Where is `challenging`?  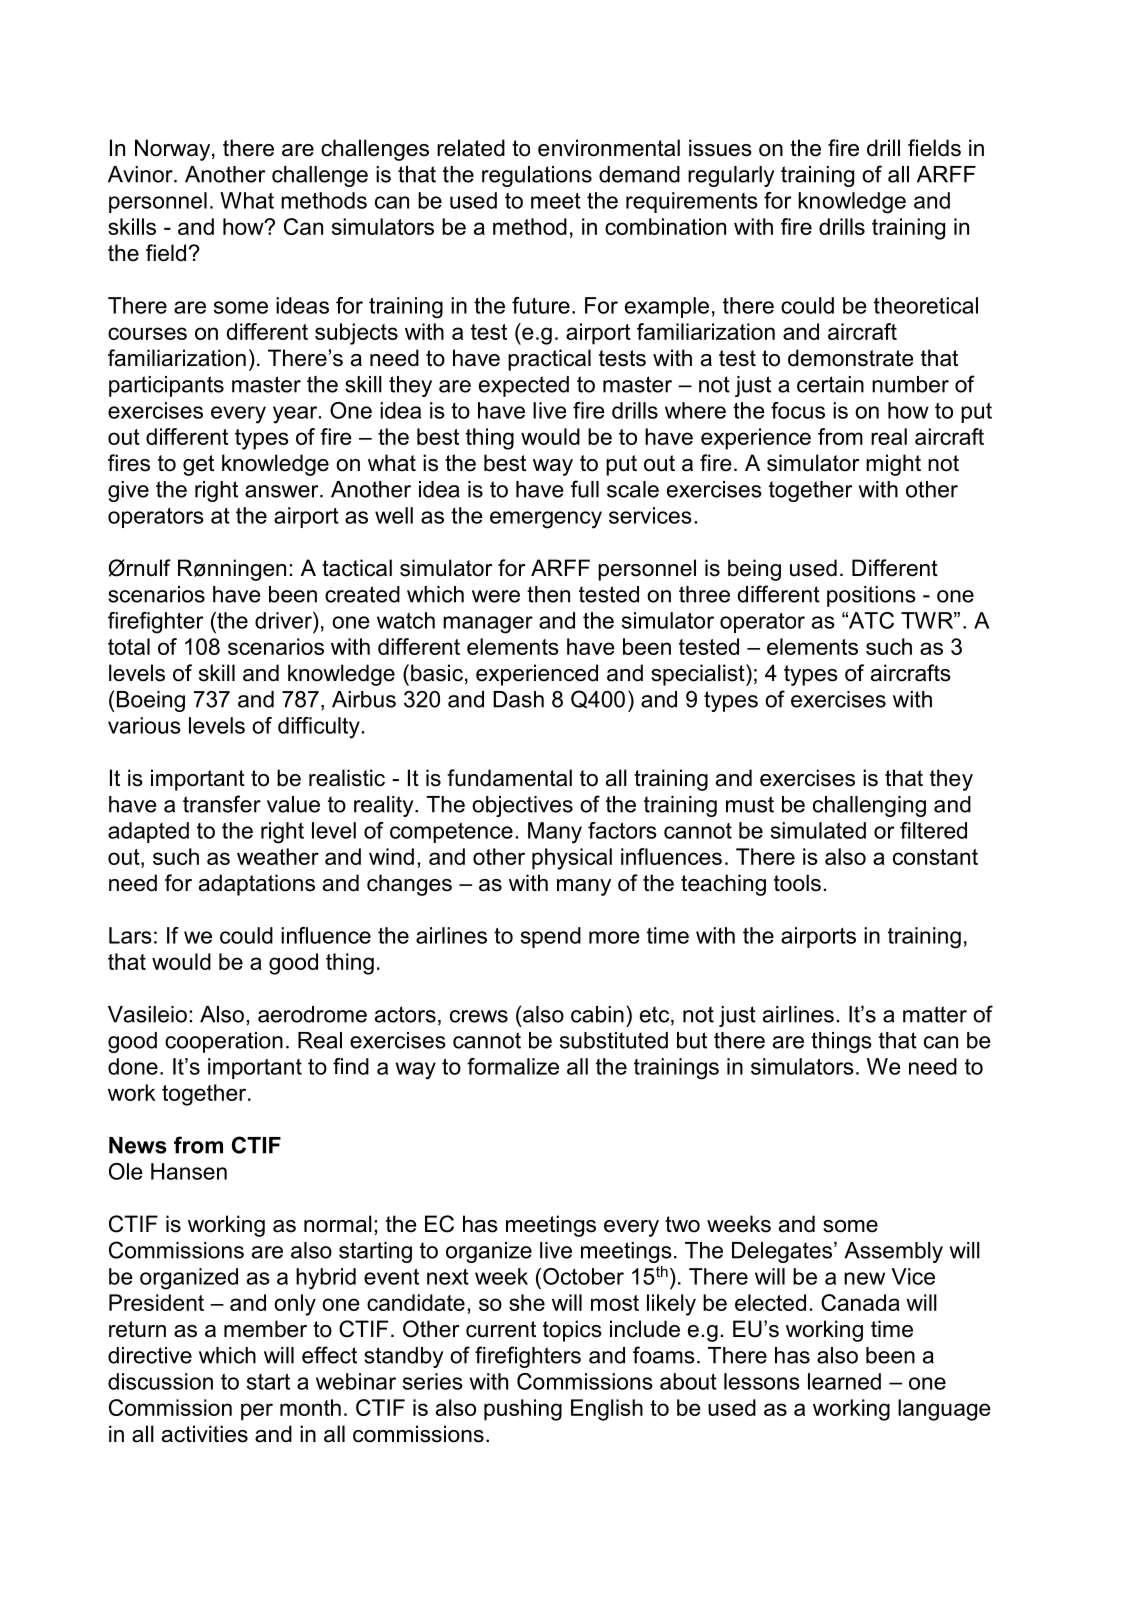 challenging is located at coordinates (869, 806).
